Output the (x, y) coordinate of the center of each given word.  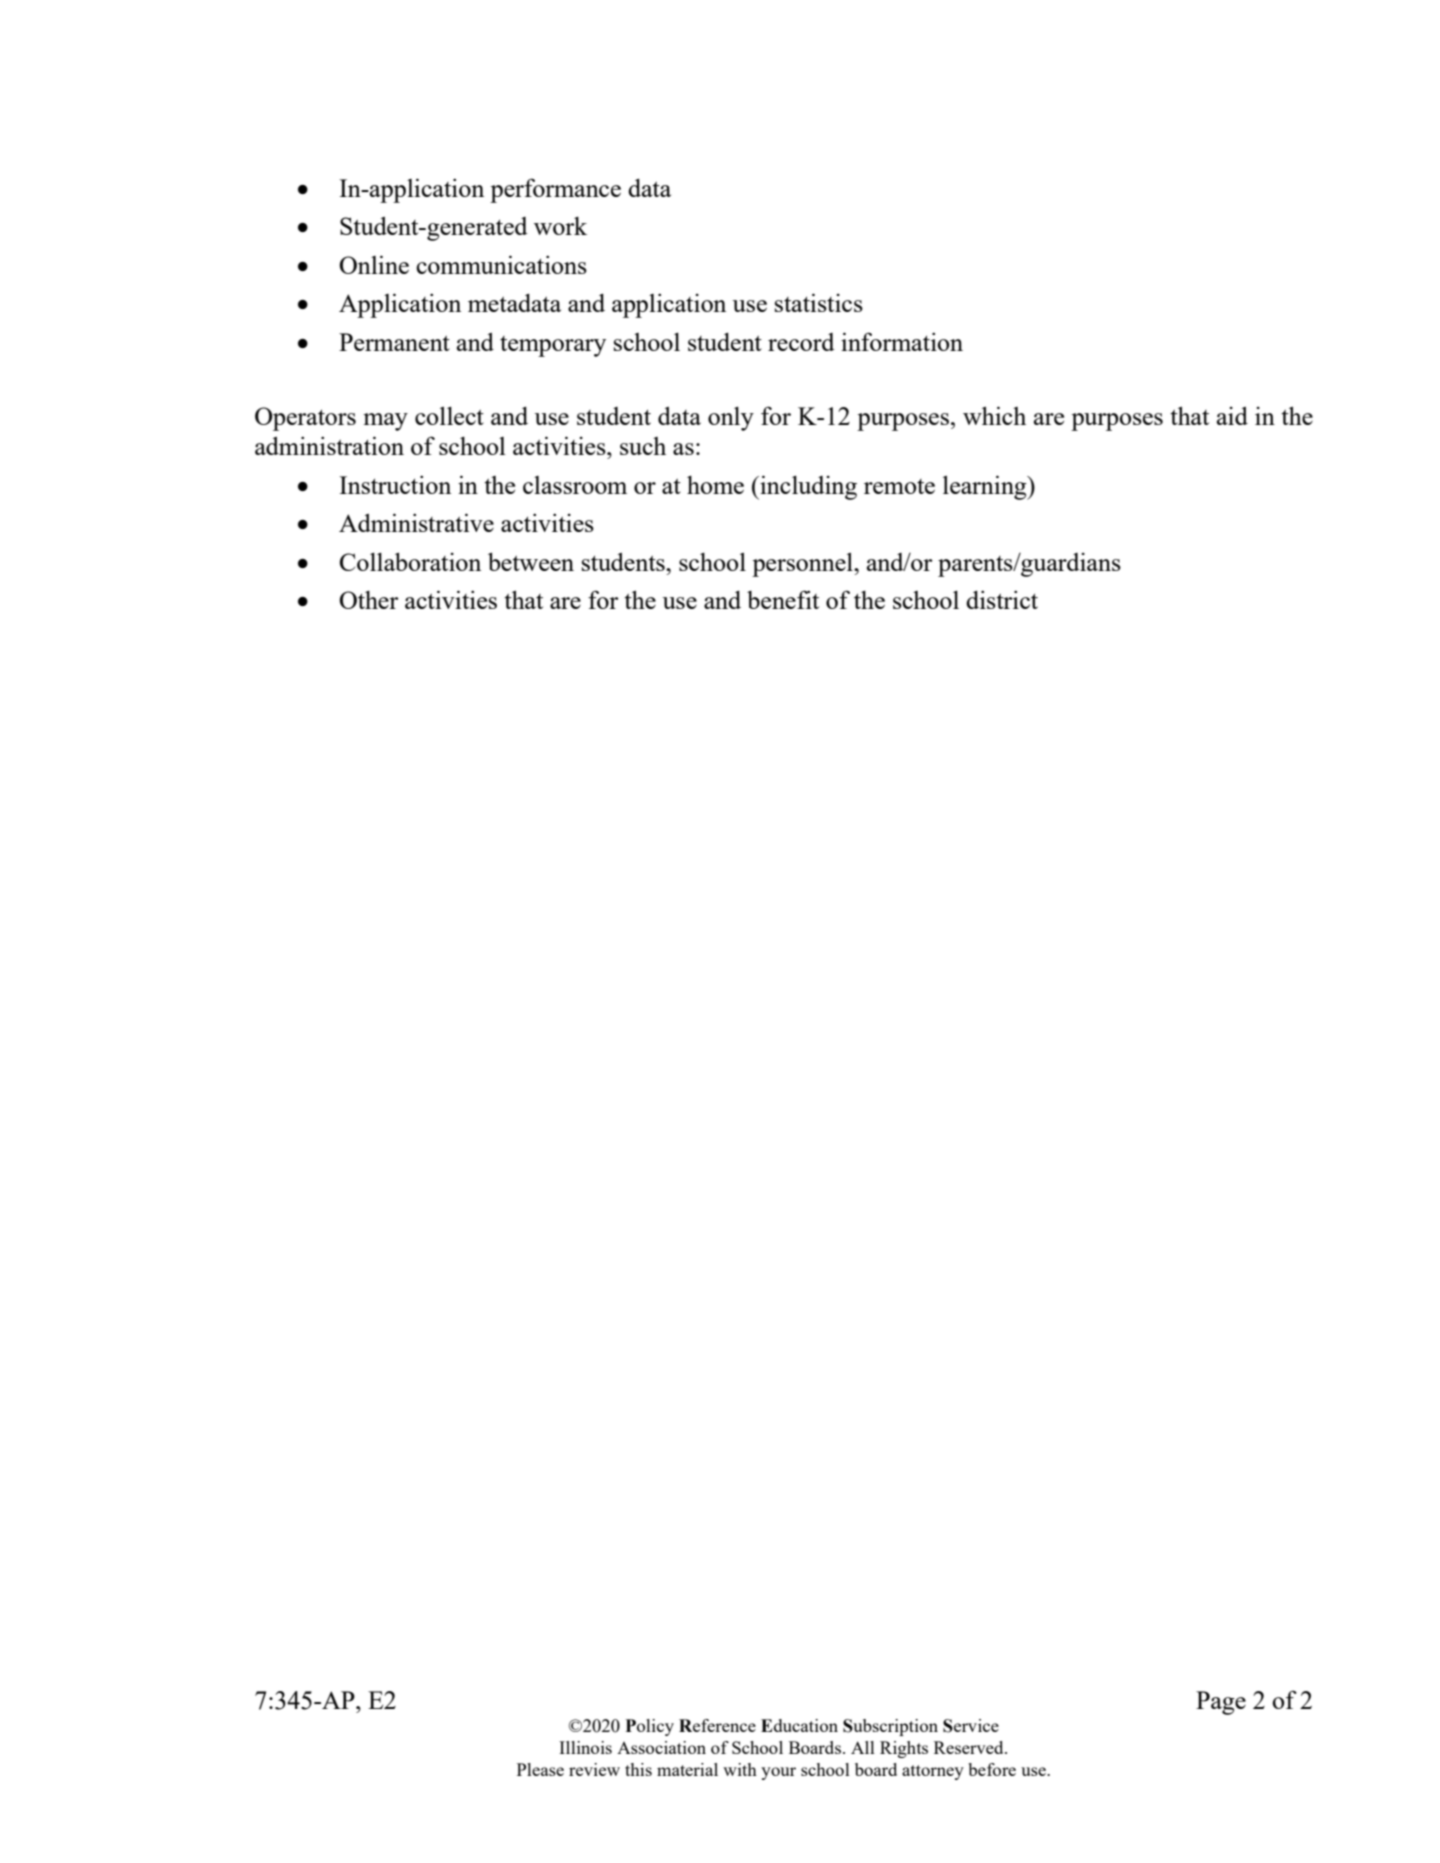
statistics (819, 302)
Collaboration (410, 561)
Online (374, 264)
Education (799, 1725)
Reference (717, 1725)
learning (986, 487)
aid (1232, 416)
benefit (783, 599)
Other (369, 600)
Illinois (585, 1747)
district (1002, 599)
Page (1221, 1703)
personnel (803, 564)
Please (540, 1769)
